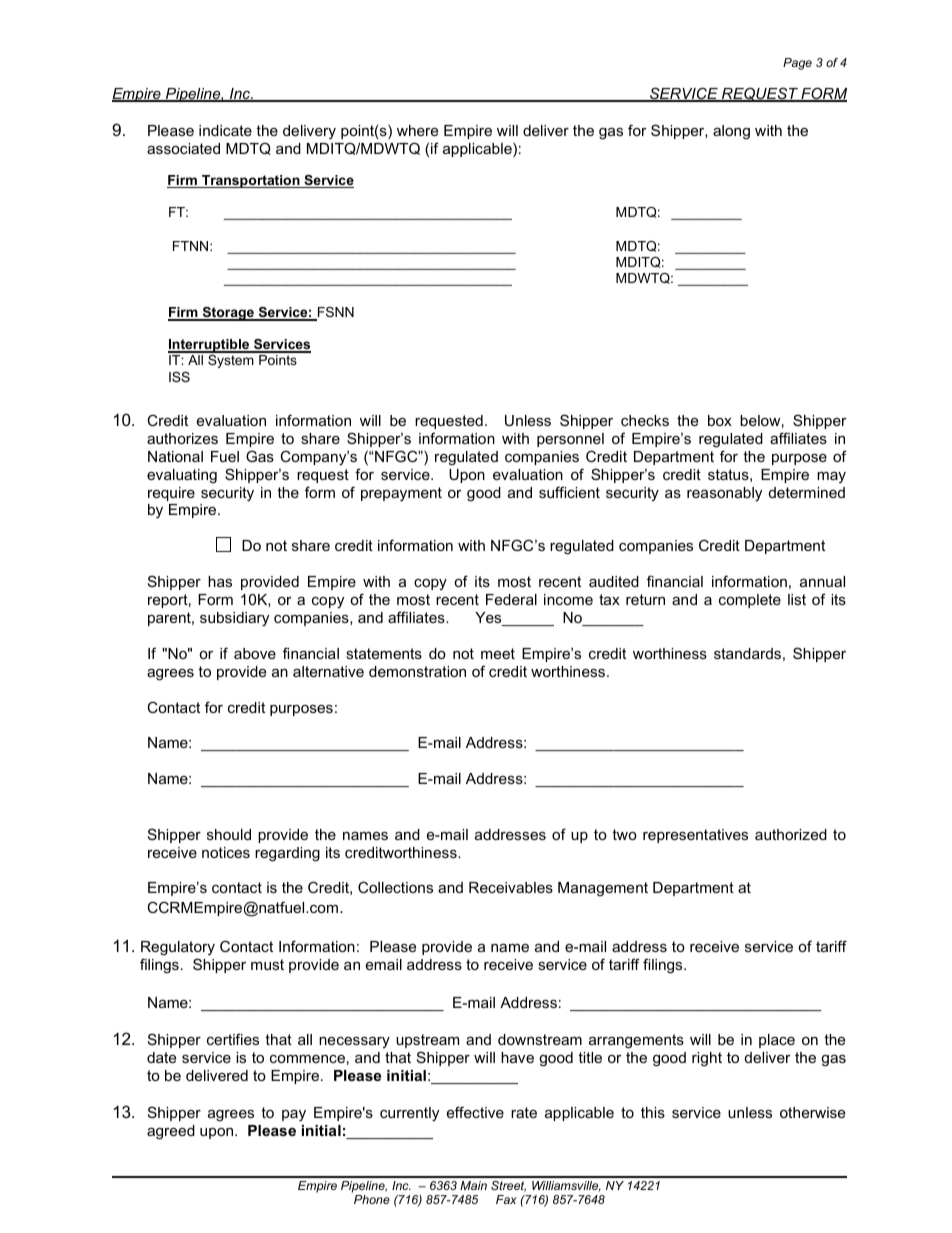 The width and height of the screenshot is (952, 1233). I want to click on Storage, so click(228, 314).
